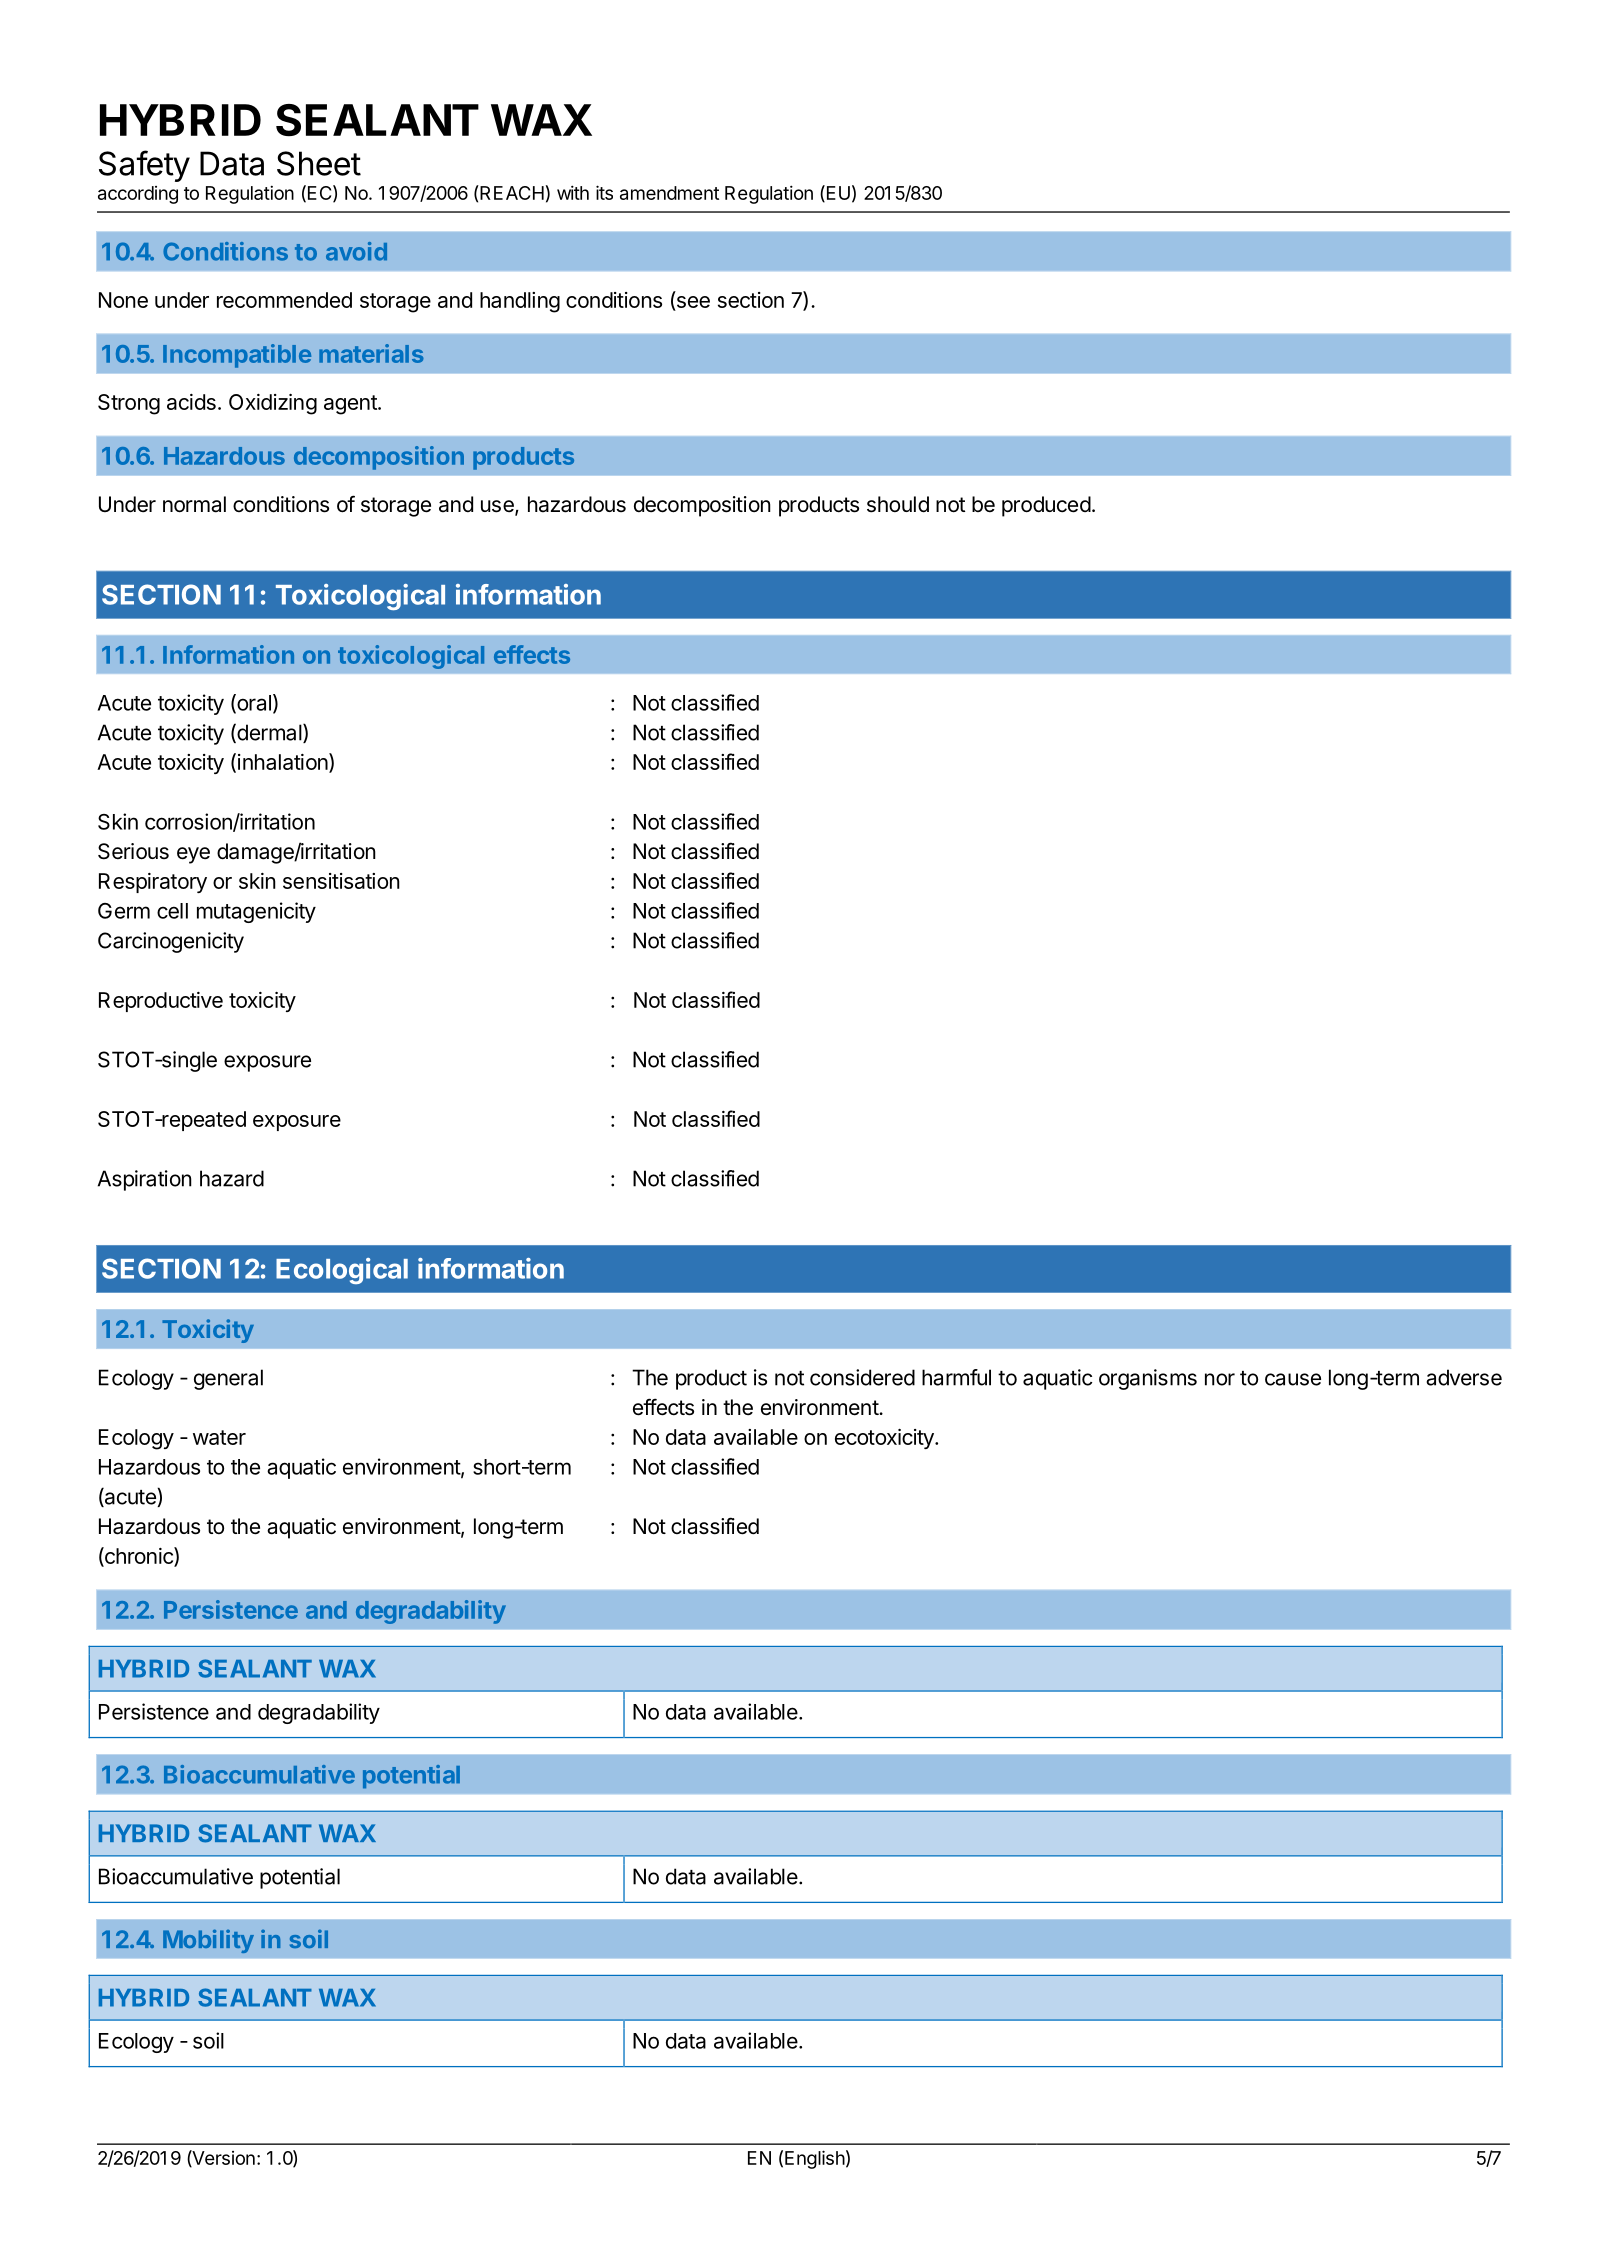  I want to click on harmful, so click(956, 1377).
